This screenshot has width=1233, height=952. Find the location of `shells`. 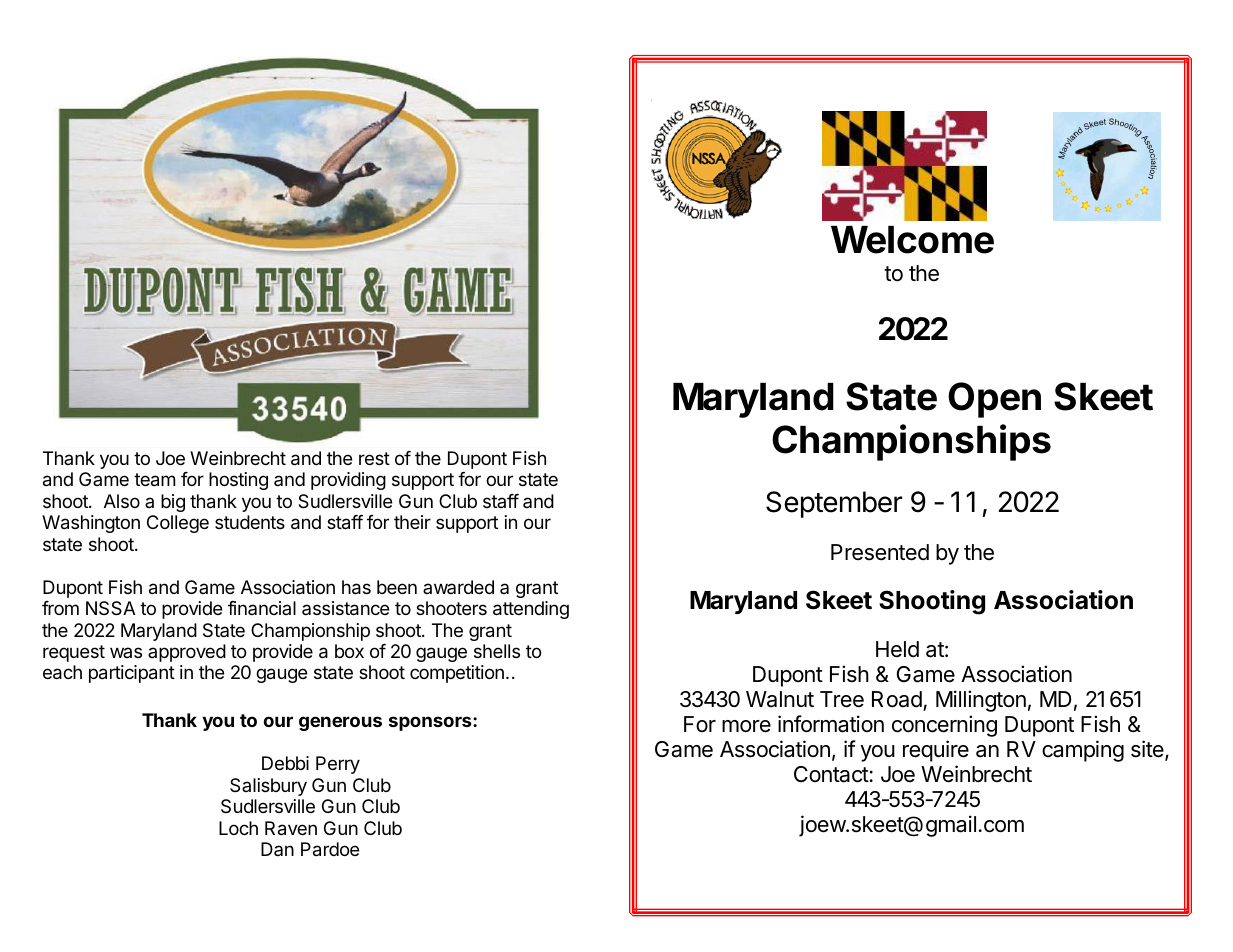

shells is located at coordinates (497, 651).
